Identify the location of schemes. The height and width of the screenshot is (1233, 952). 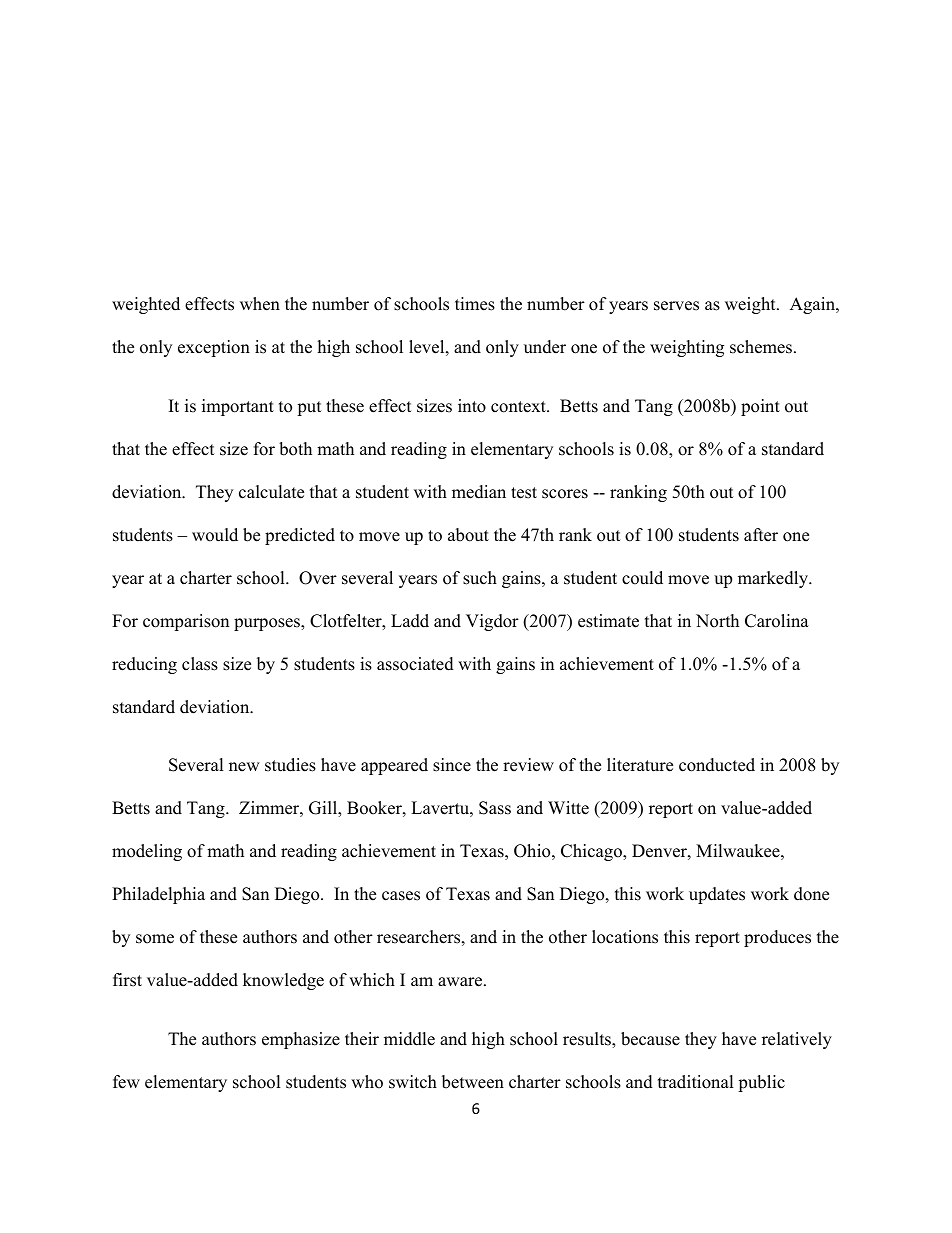
(761, 347).
